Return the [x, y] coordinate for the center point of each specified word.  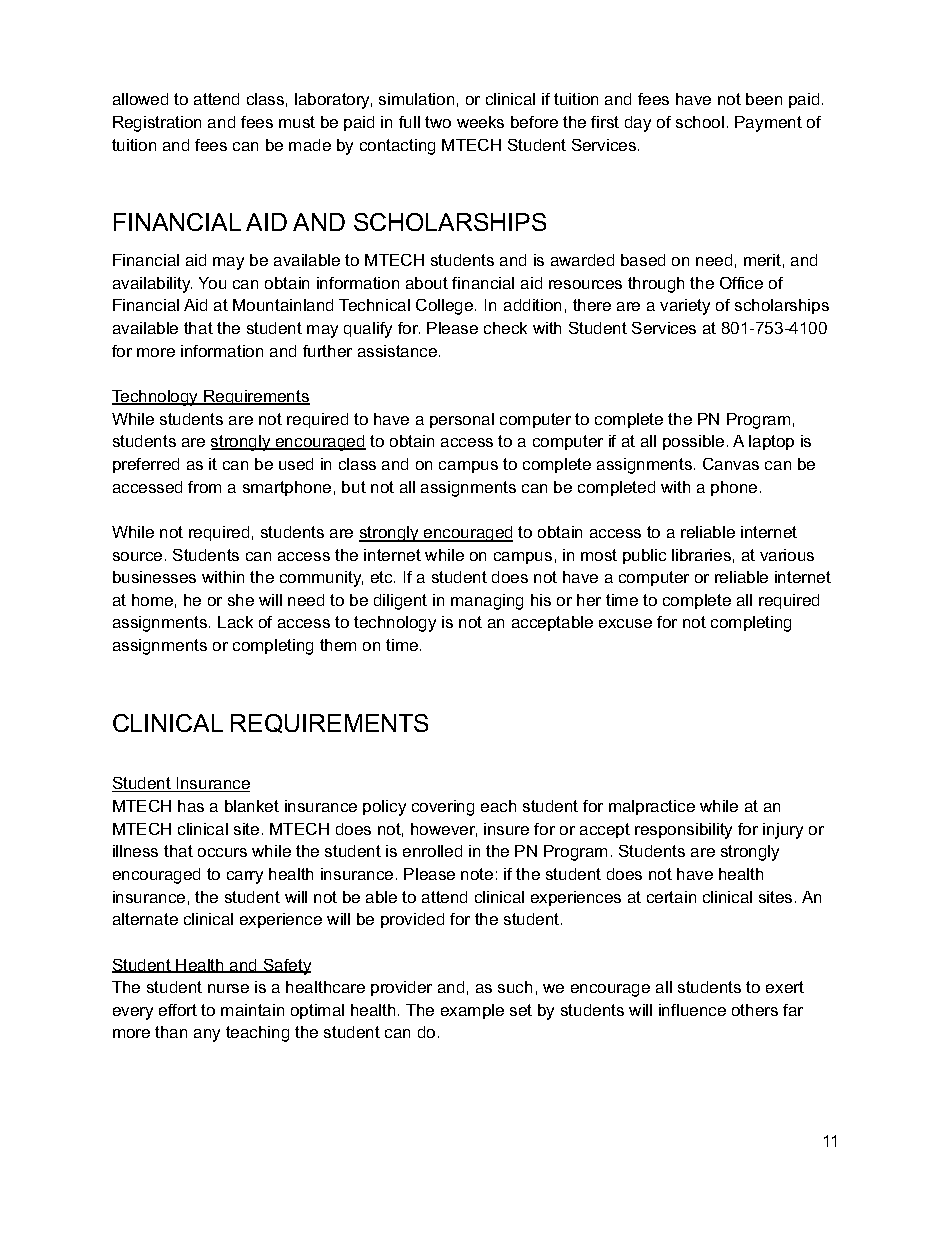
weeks [480, 122]
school [700, 122]
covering [443, 808]
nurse [228, 988]
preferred [146, 465]
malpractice [652, 807]
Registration [157, 124]
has [191, 806]
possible [693, 442]
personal [462, 420]
